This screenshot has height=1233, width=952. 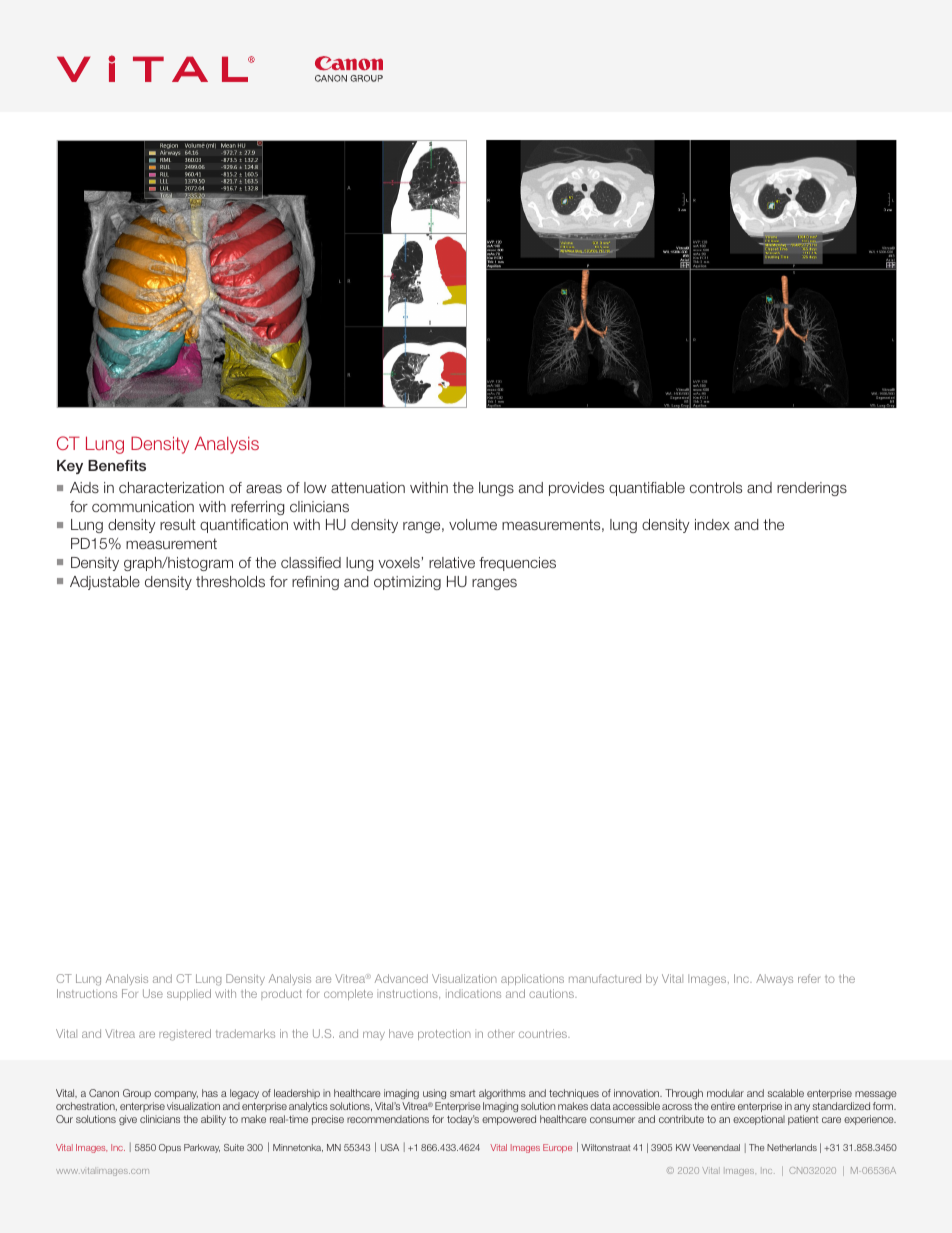 I want to click on renderings, so click(x=812, y=489).
